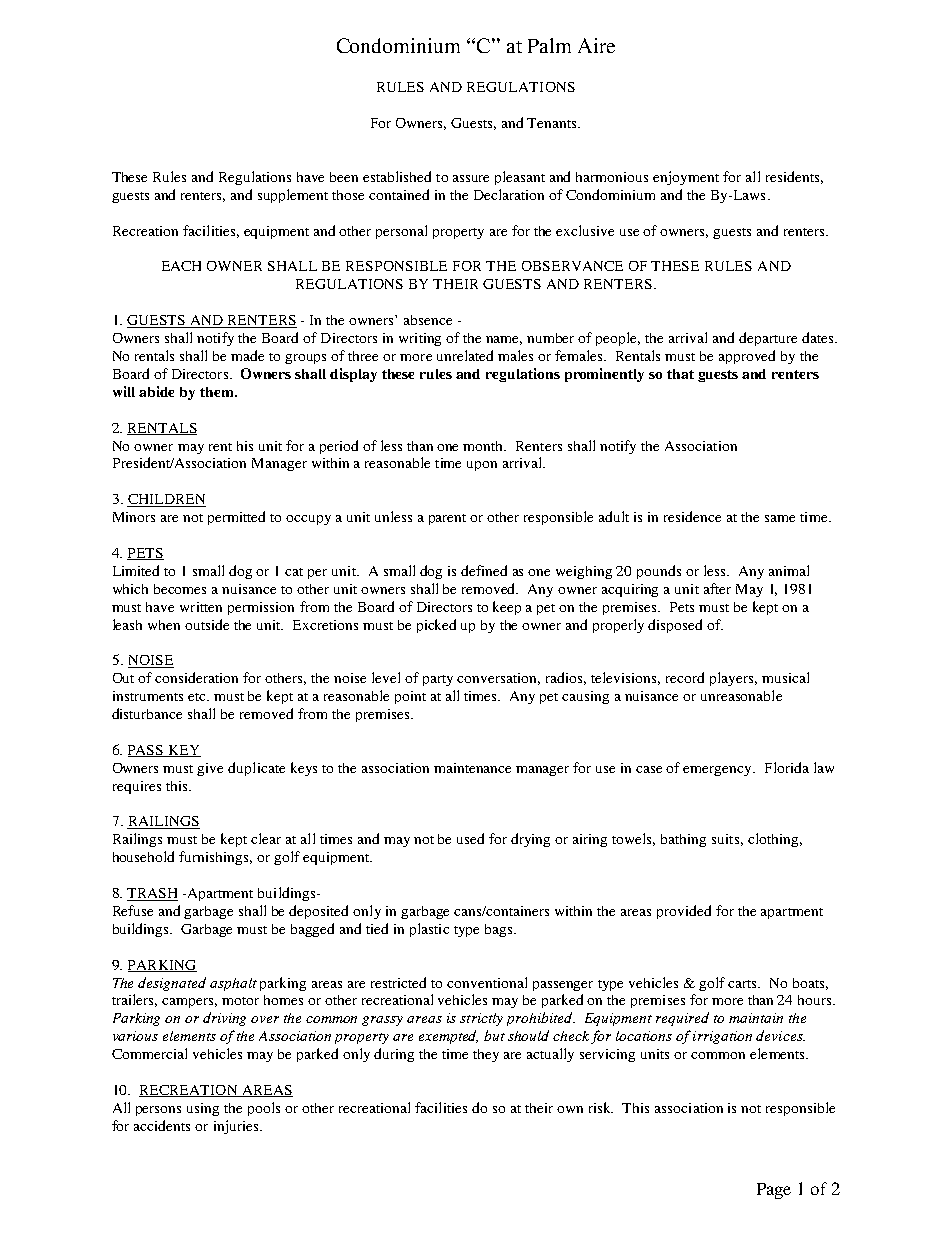 This page has width=952, height=1233. Describe the element at coordinates (293, 196) in the page. I see `supplement` at that location.
